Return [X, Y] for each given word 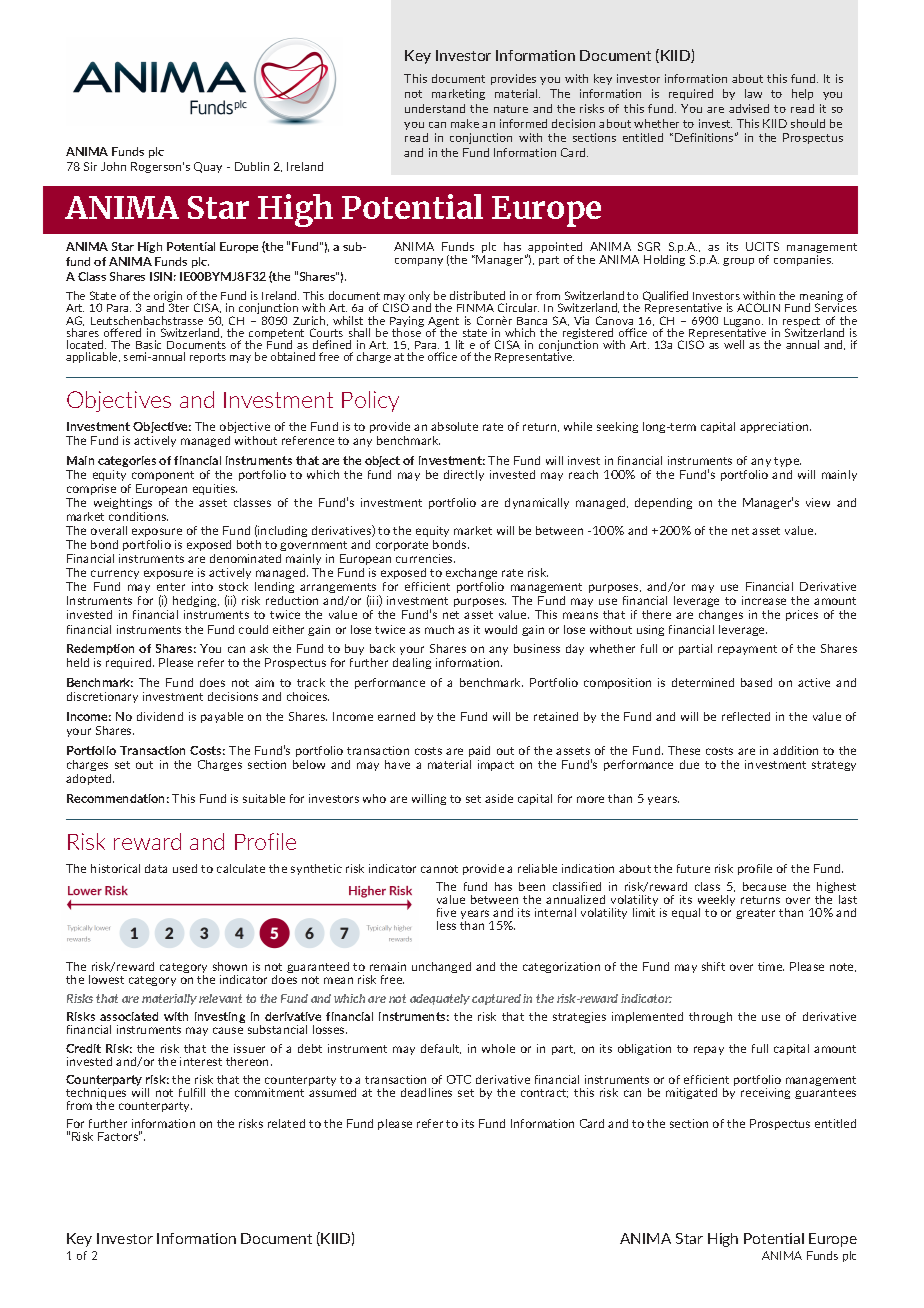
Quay [208, 167]
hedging [196, 603]
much [439, 629]
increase [764, 600]
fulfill [192, 1092]
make [465, 123]
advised [749, 108]
